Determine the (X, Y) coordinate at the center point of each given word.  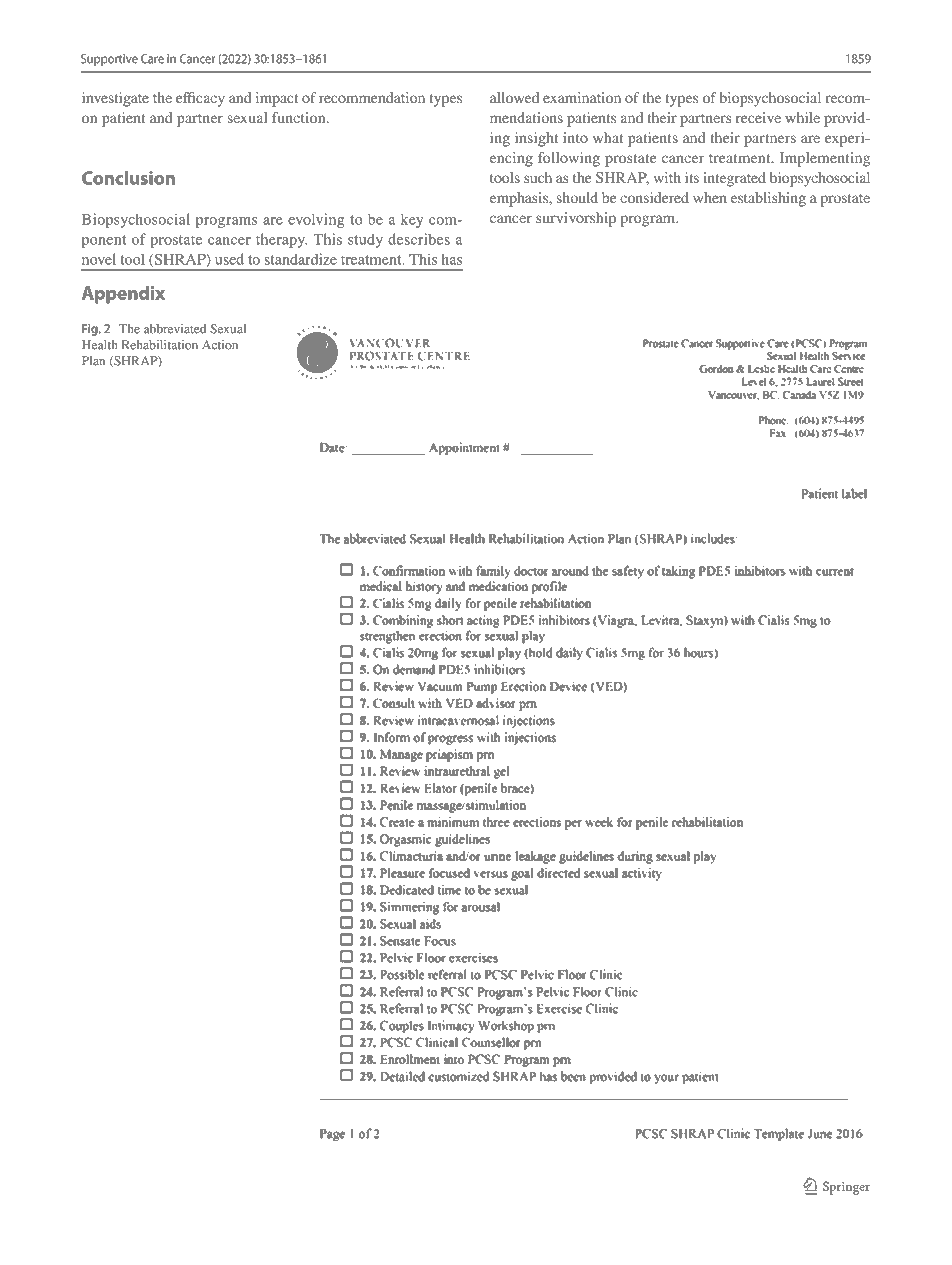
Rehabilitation (160, 345)
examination (582, 97)
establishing (768, 199)
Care (152, 59)
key (412, 220)
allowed (514, 97)
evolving (316, 220)
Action (220, 345)
